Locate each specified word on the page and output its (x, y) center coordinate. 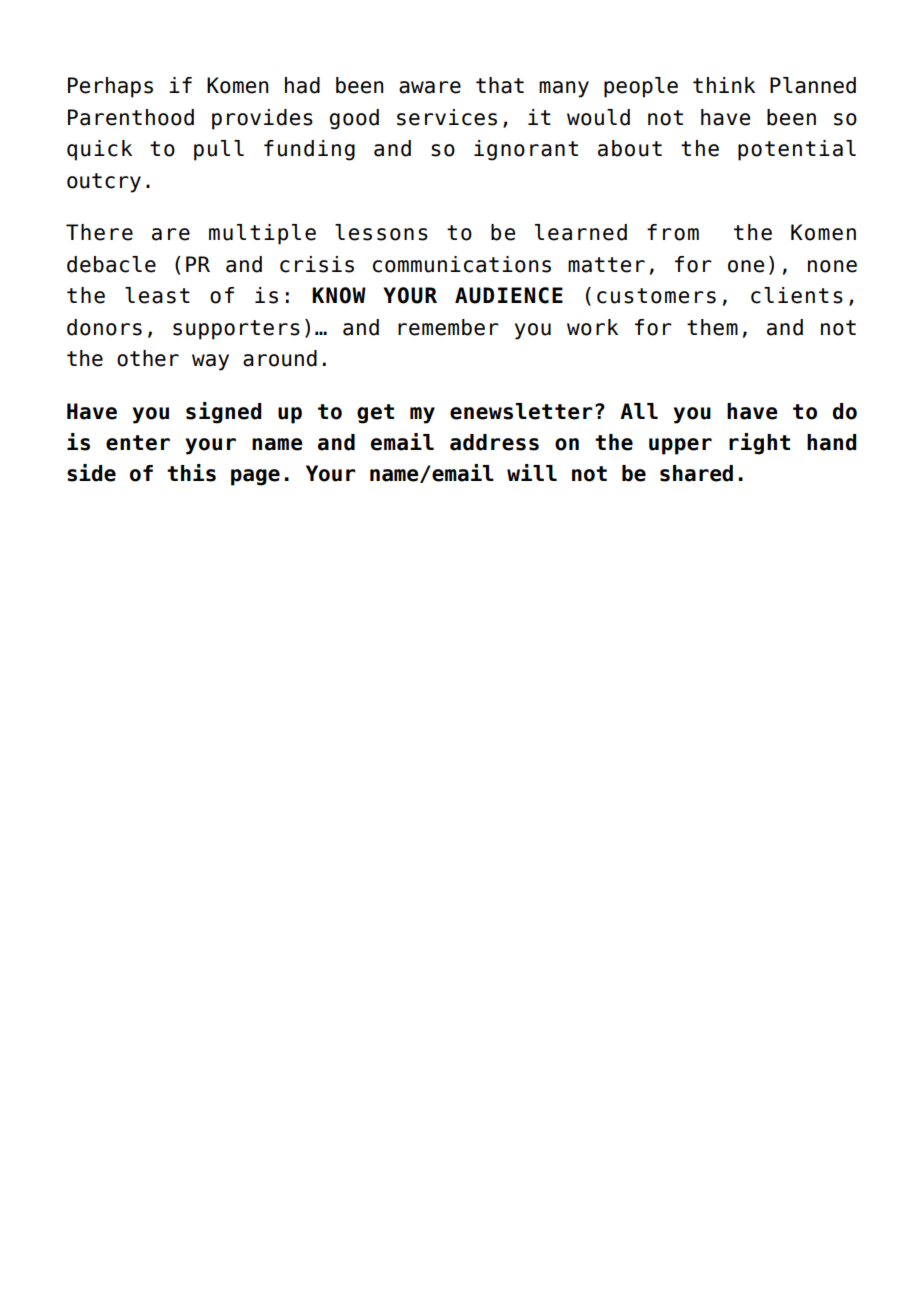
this (191, 473)
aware (430, 87)
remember (448, 327)
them (712, 327)
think (724, 85)
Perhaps (110, 87)
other (148, 358)
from (673, 232)
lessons (381, 232)
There (99, 232)
